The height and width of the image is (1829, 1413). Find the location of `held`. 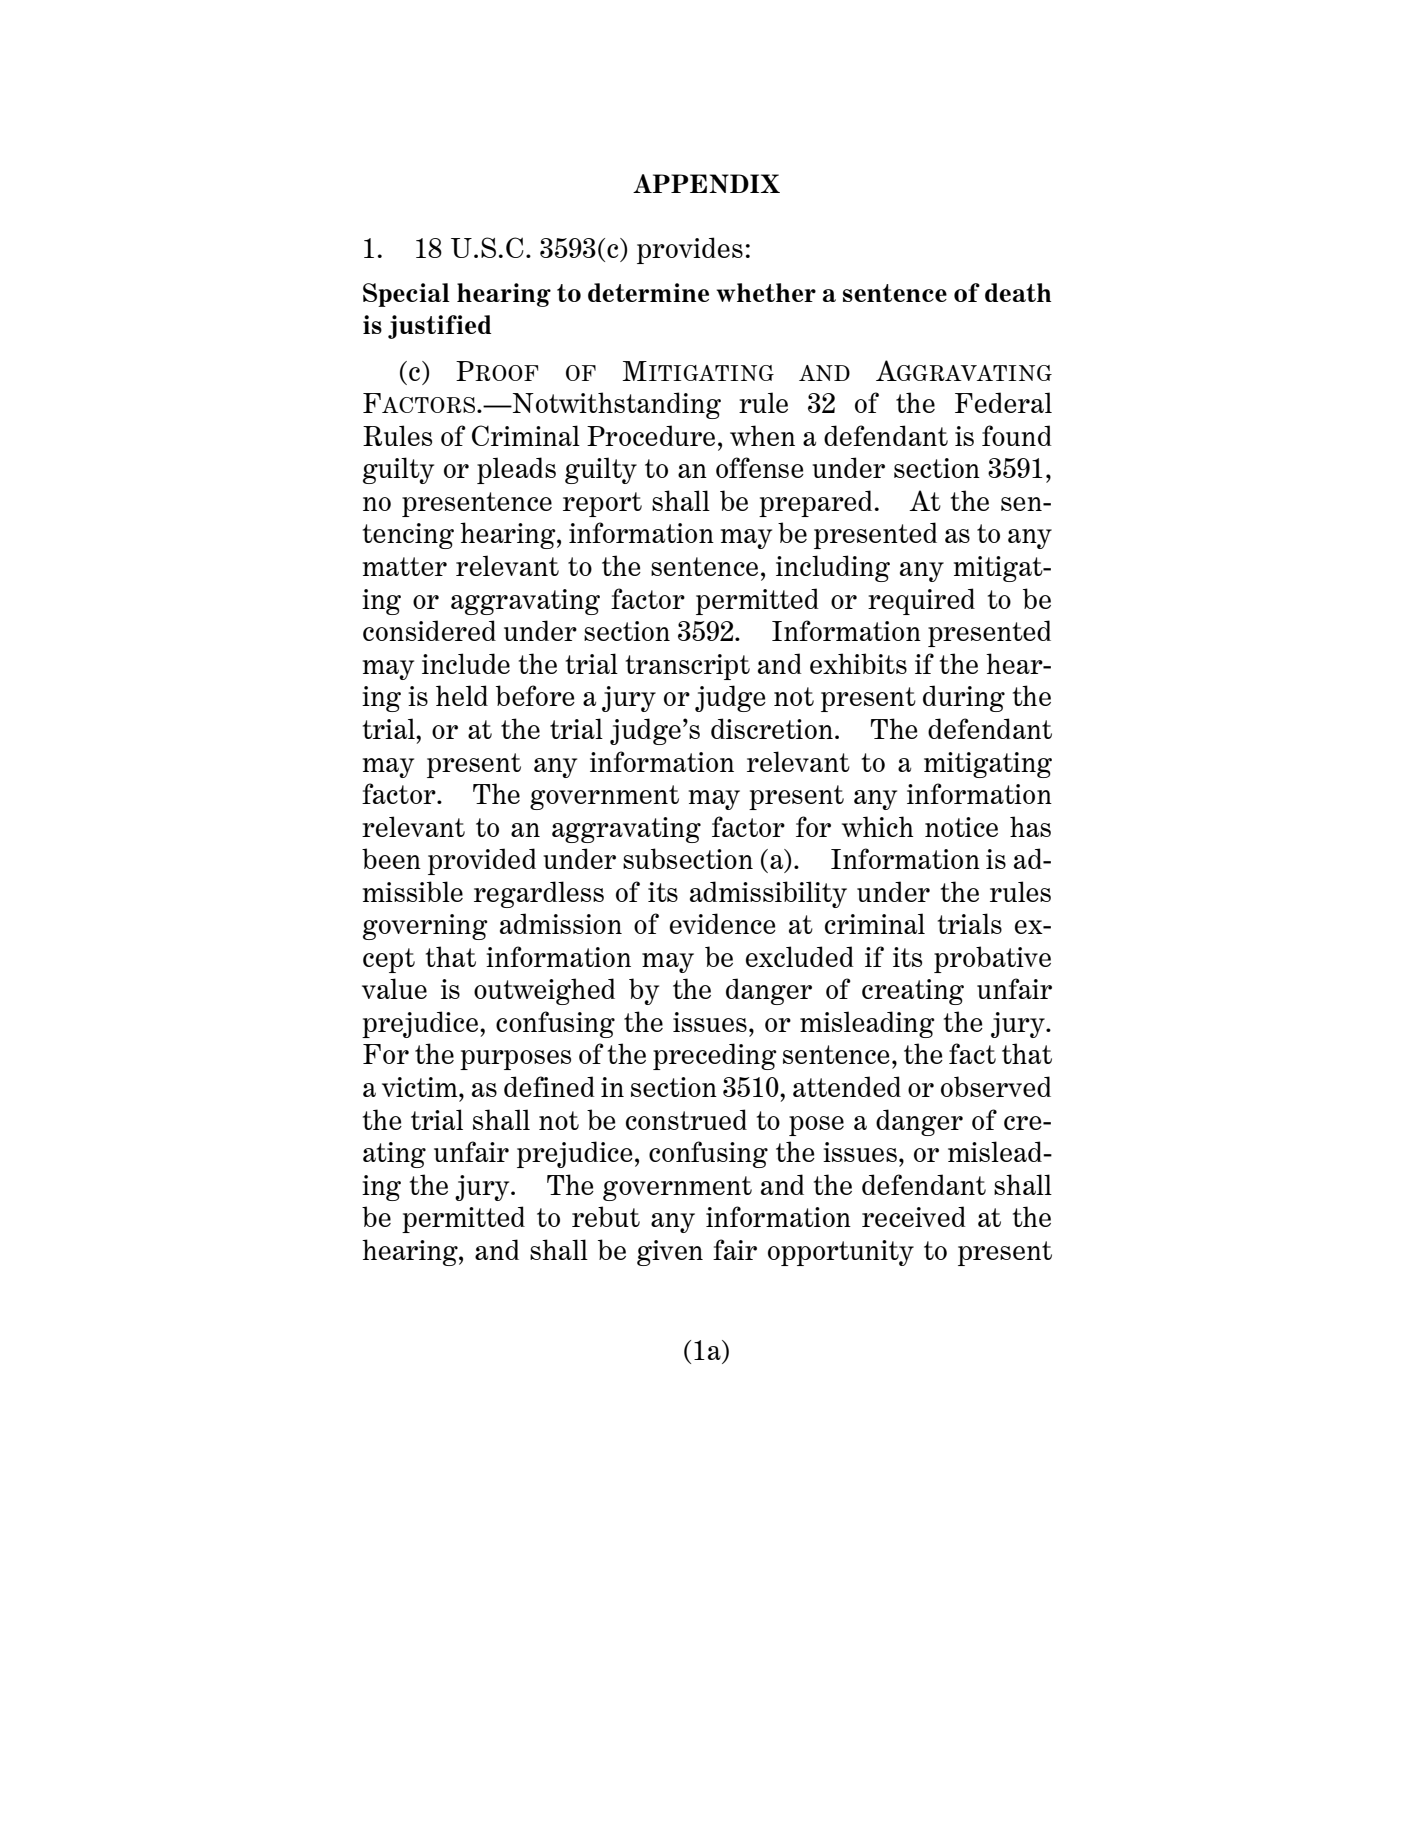

held is located at coordinates (462, 695).
